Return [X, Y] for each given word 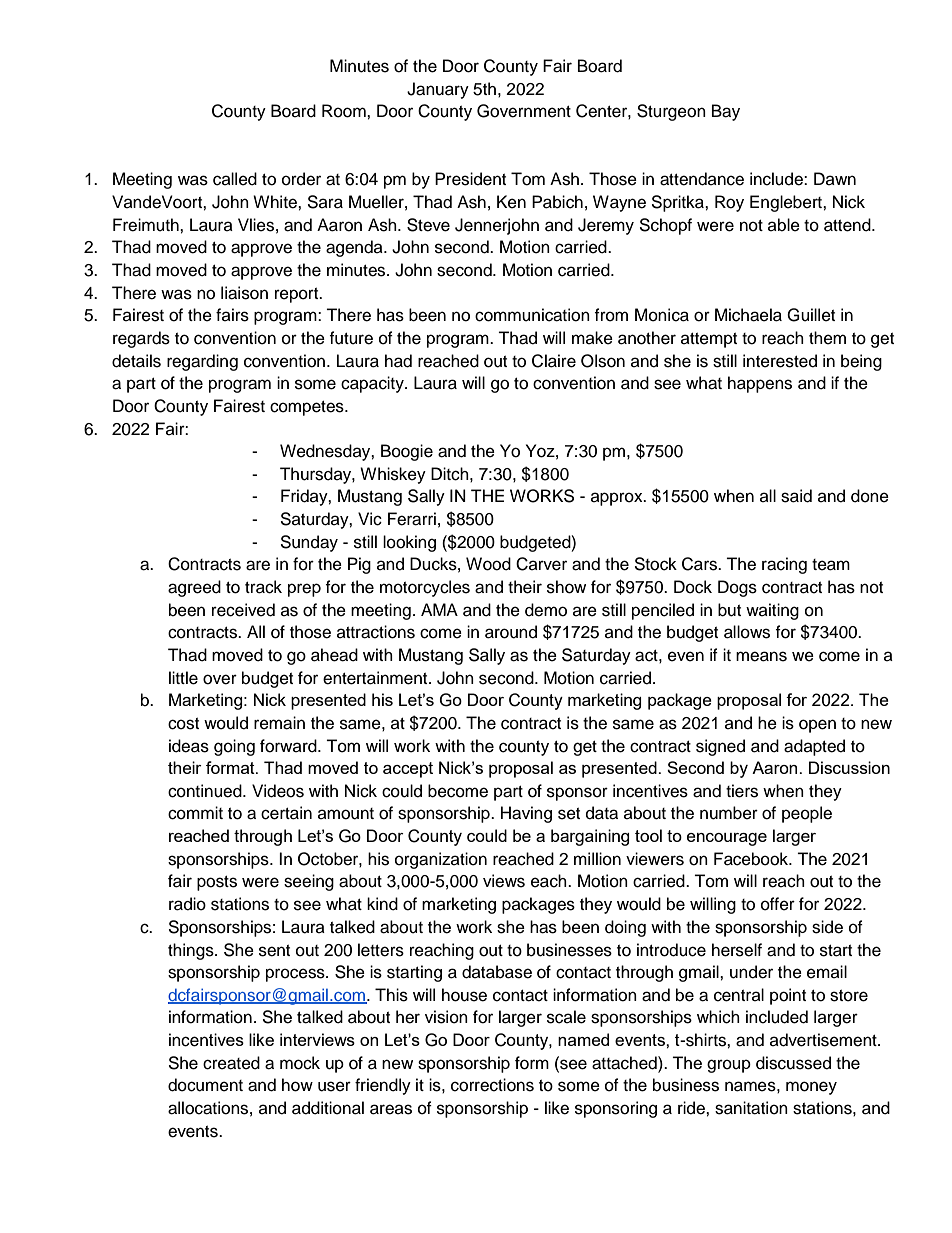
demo [546, 610]
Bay [726, 112]
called [235, 179]
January [438, 90]
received [243, 610]
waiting [772, 611]
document [205, 1085]
